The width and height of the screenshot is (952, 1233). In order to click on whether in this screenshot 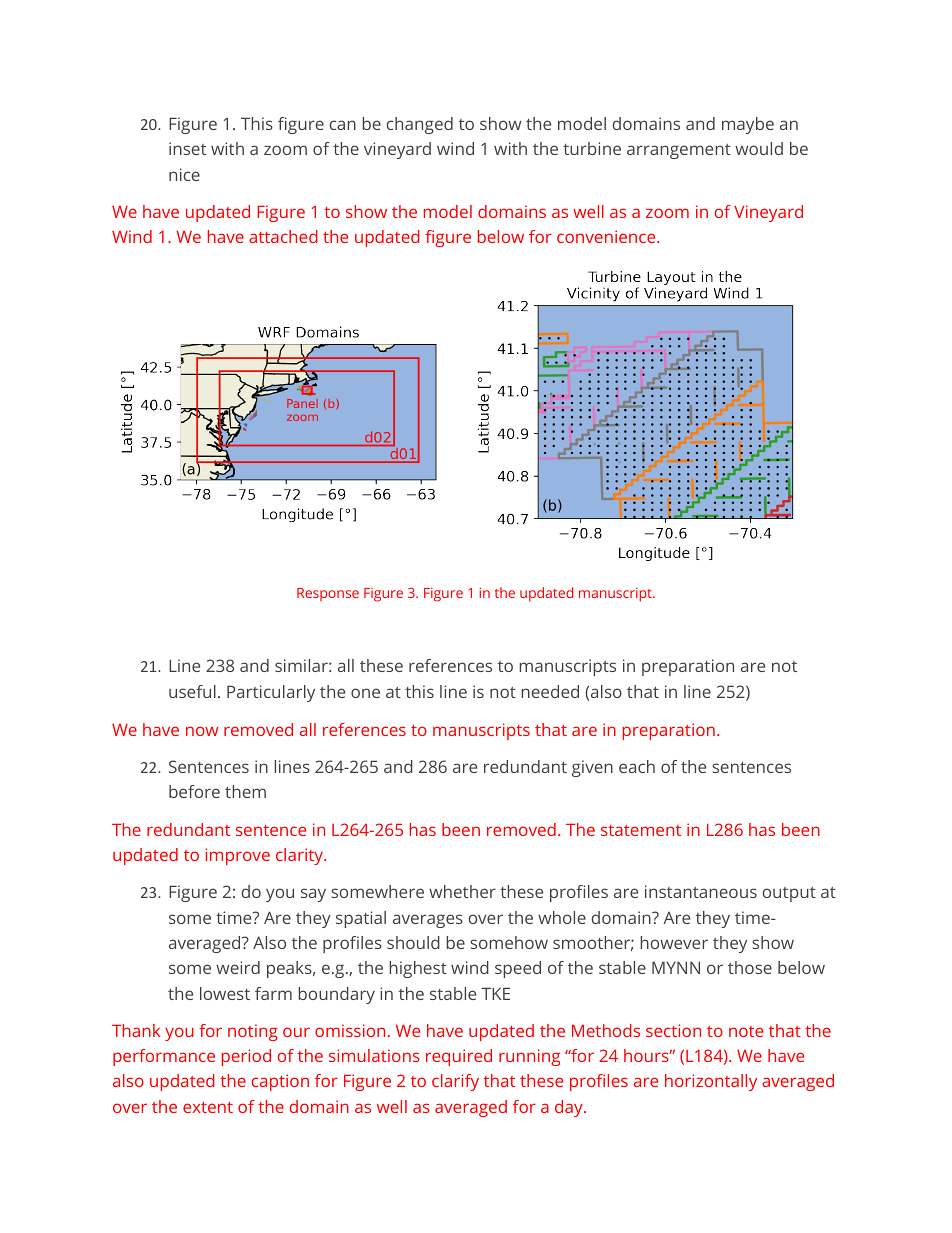, I will do `click(462, 891)`.
